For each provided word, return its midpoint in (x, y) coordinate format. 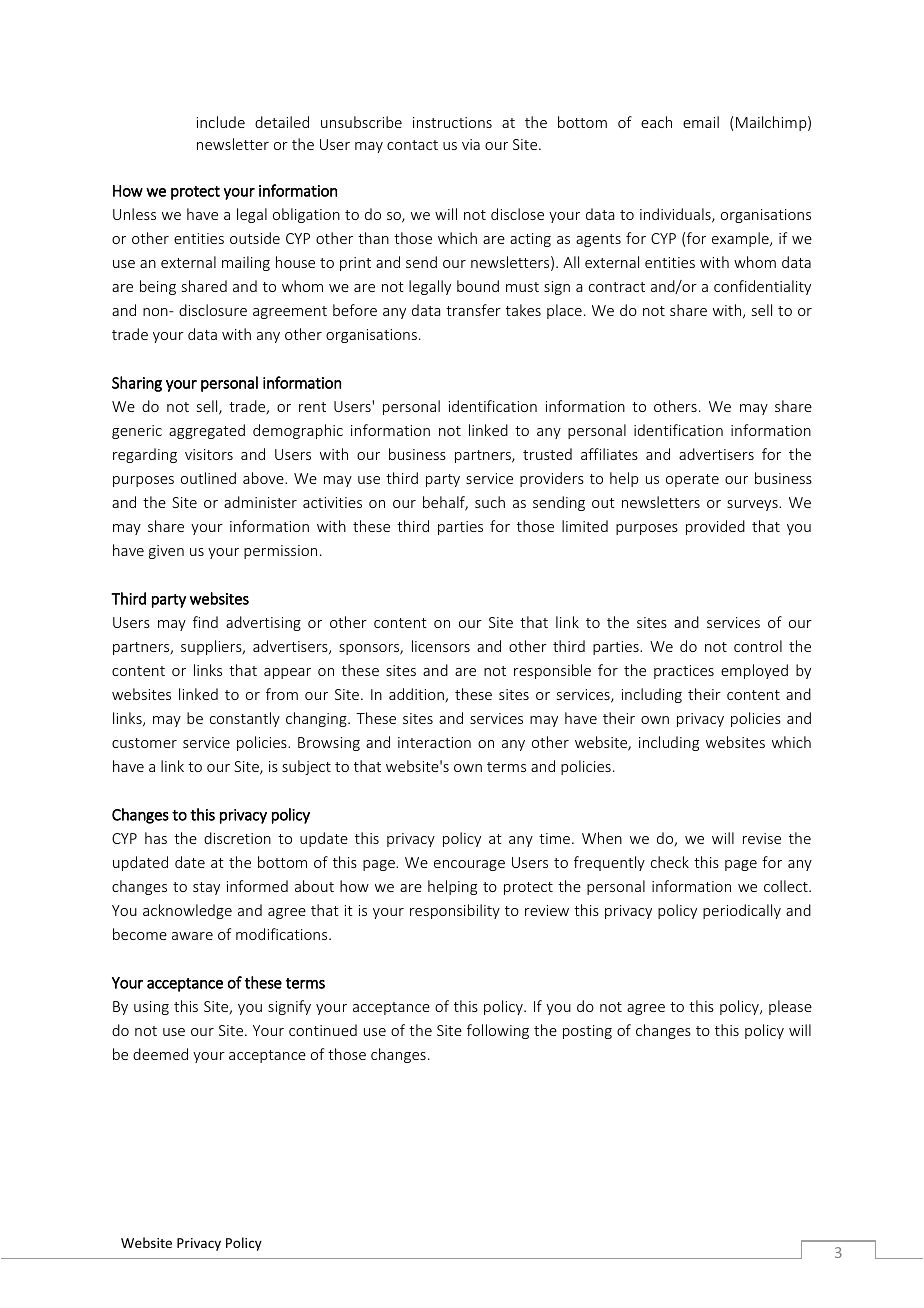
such (490, 502)
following (498, 1031)
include (221, 122)
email (701, 122)
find (205, 622)
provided (715, 527)
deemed (160, 1054)
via (471, 144)
